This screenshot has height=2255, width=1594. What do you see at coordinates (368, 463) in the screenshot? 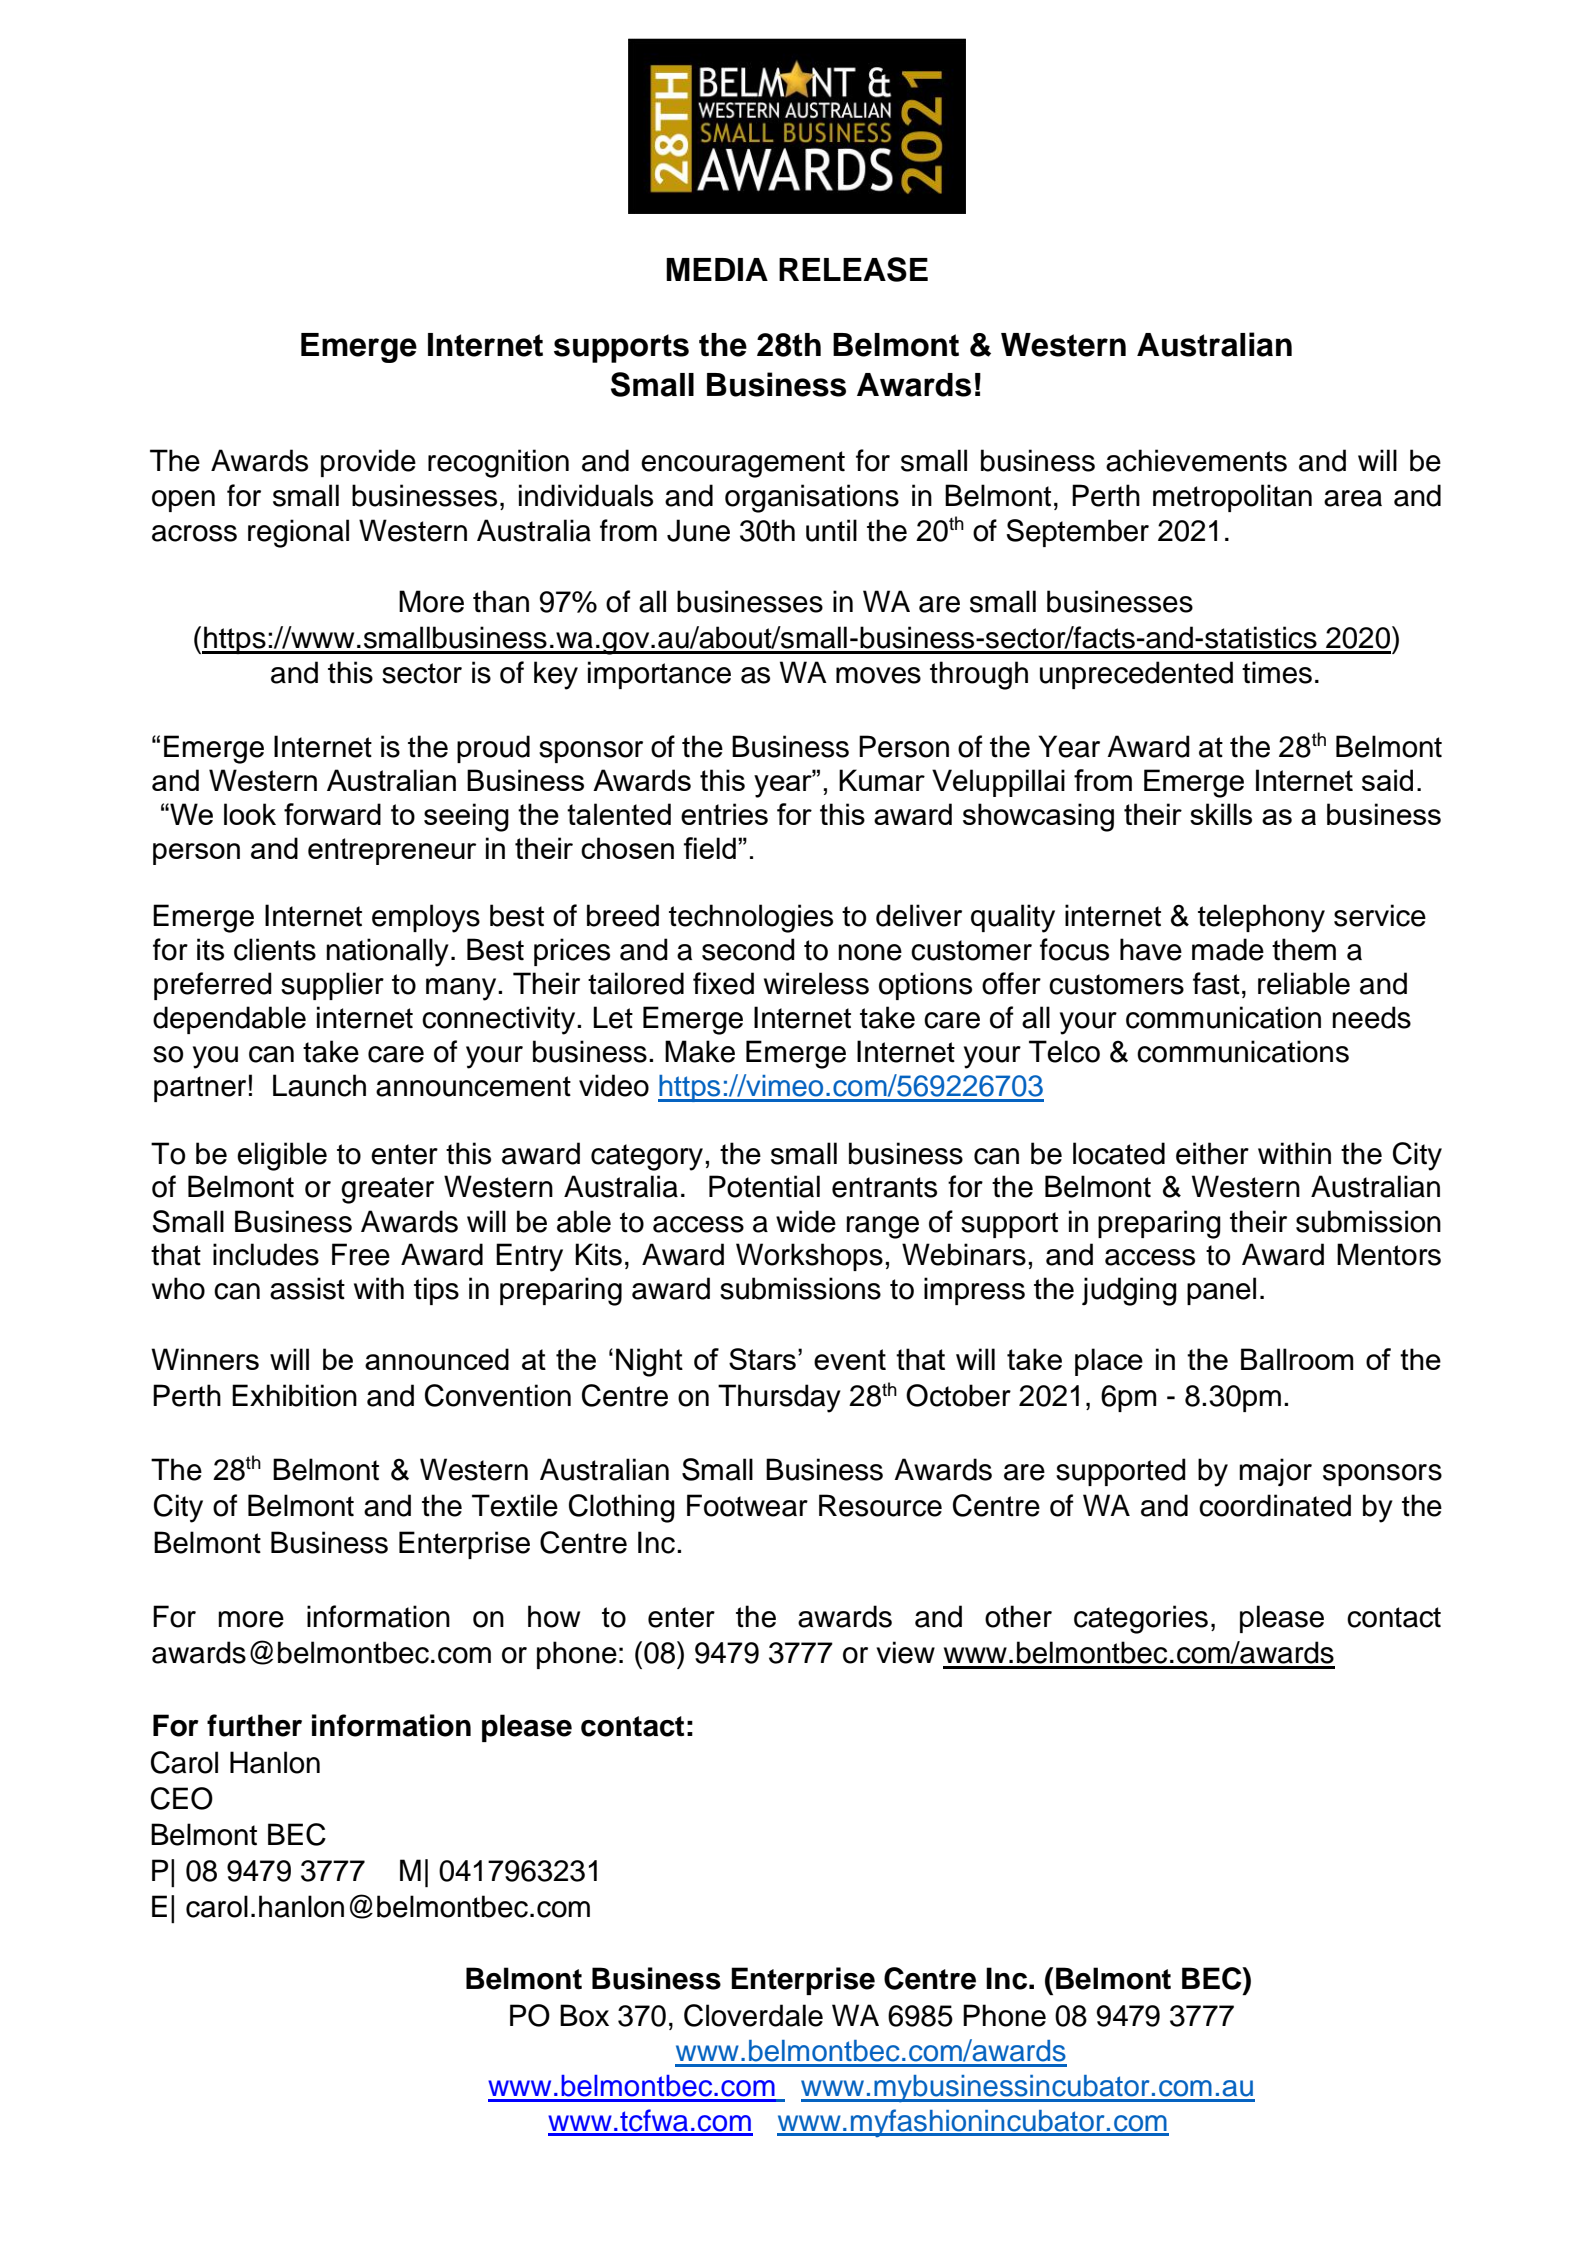
I see `provide` at bounding box center [368, 463].
